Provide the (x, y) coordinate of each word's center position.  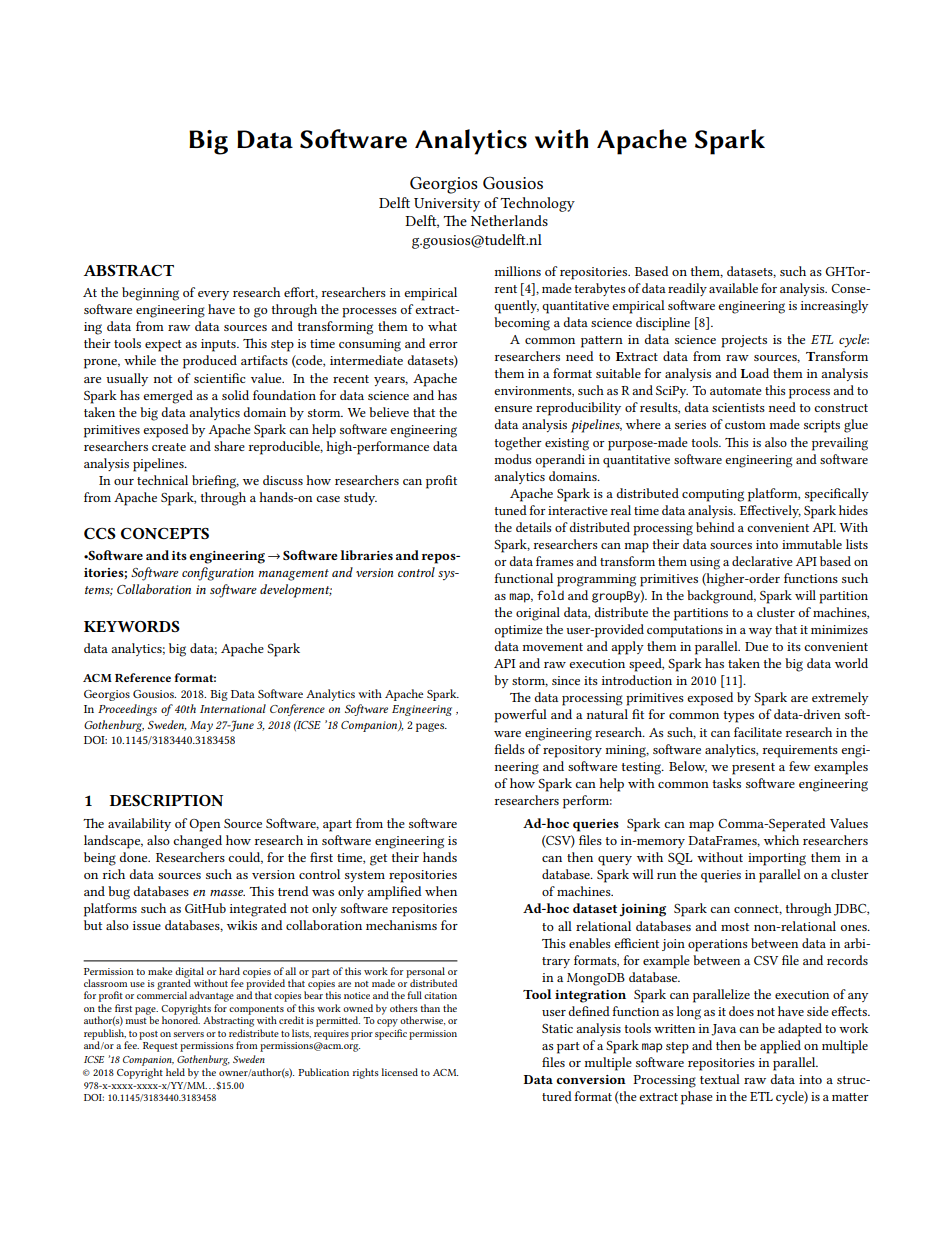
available (733, 288)
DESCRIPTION (166, 800)
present (753, 769)
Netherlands (509, 220)
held (175, 1072)
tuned (510, 510)
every (213, 295)
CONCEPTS (165, 533)
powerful (520, 716)
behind (715, 527)
